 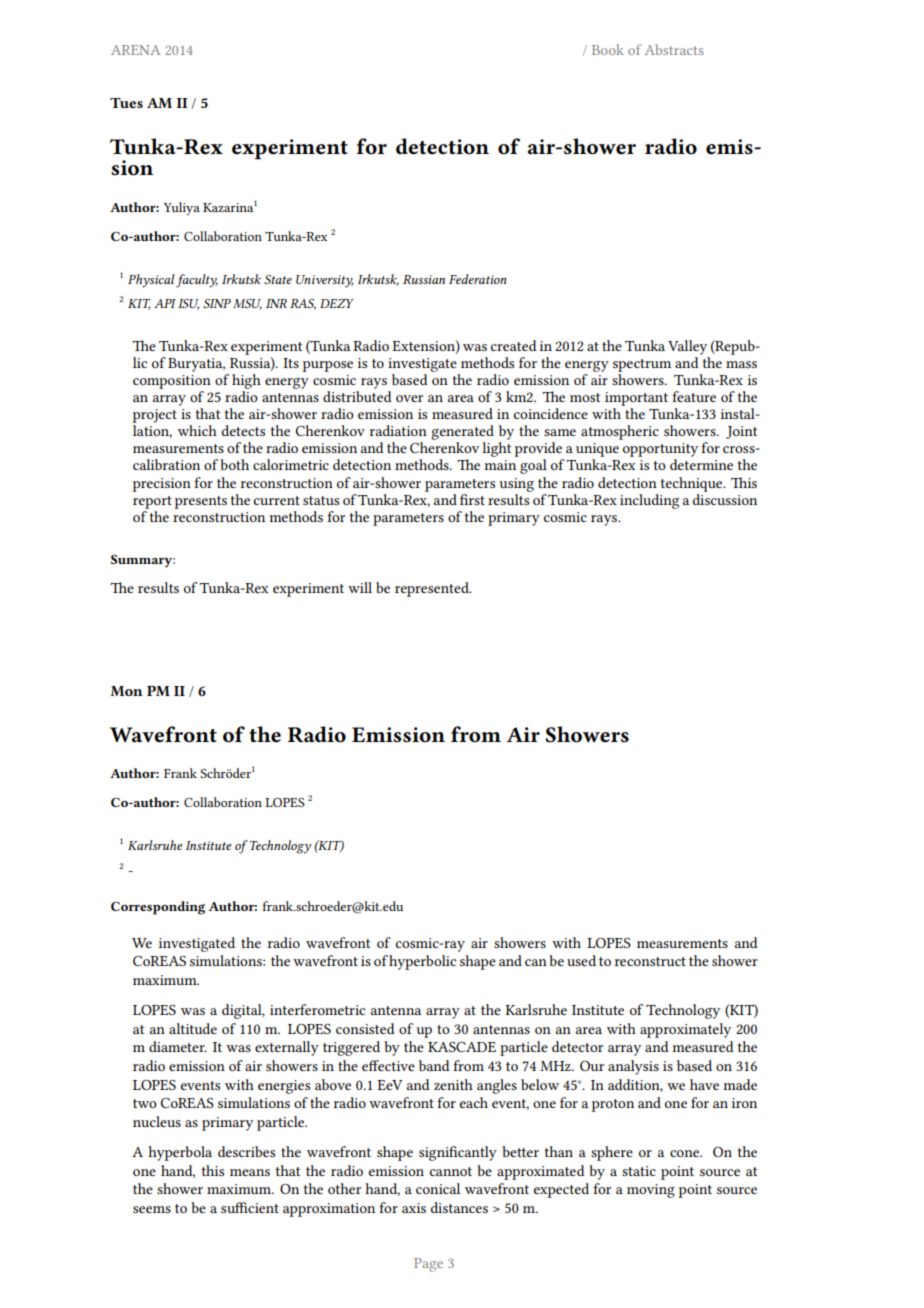 I want to click on hyperbolic, so click(x=422, y=962).
